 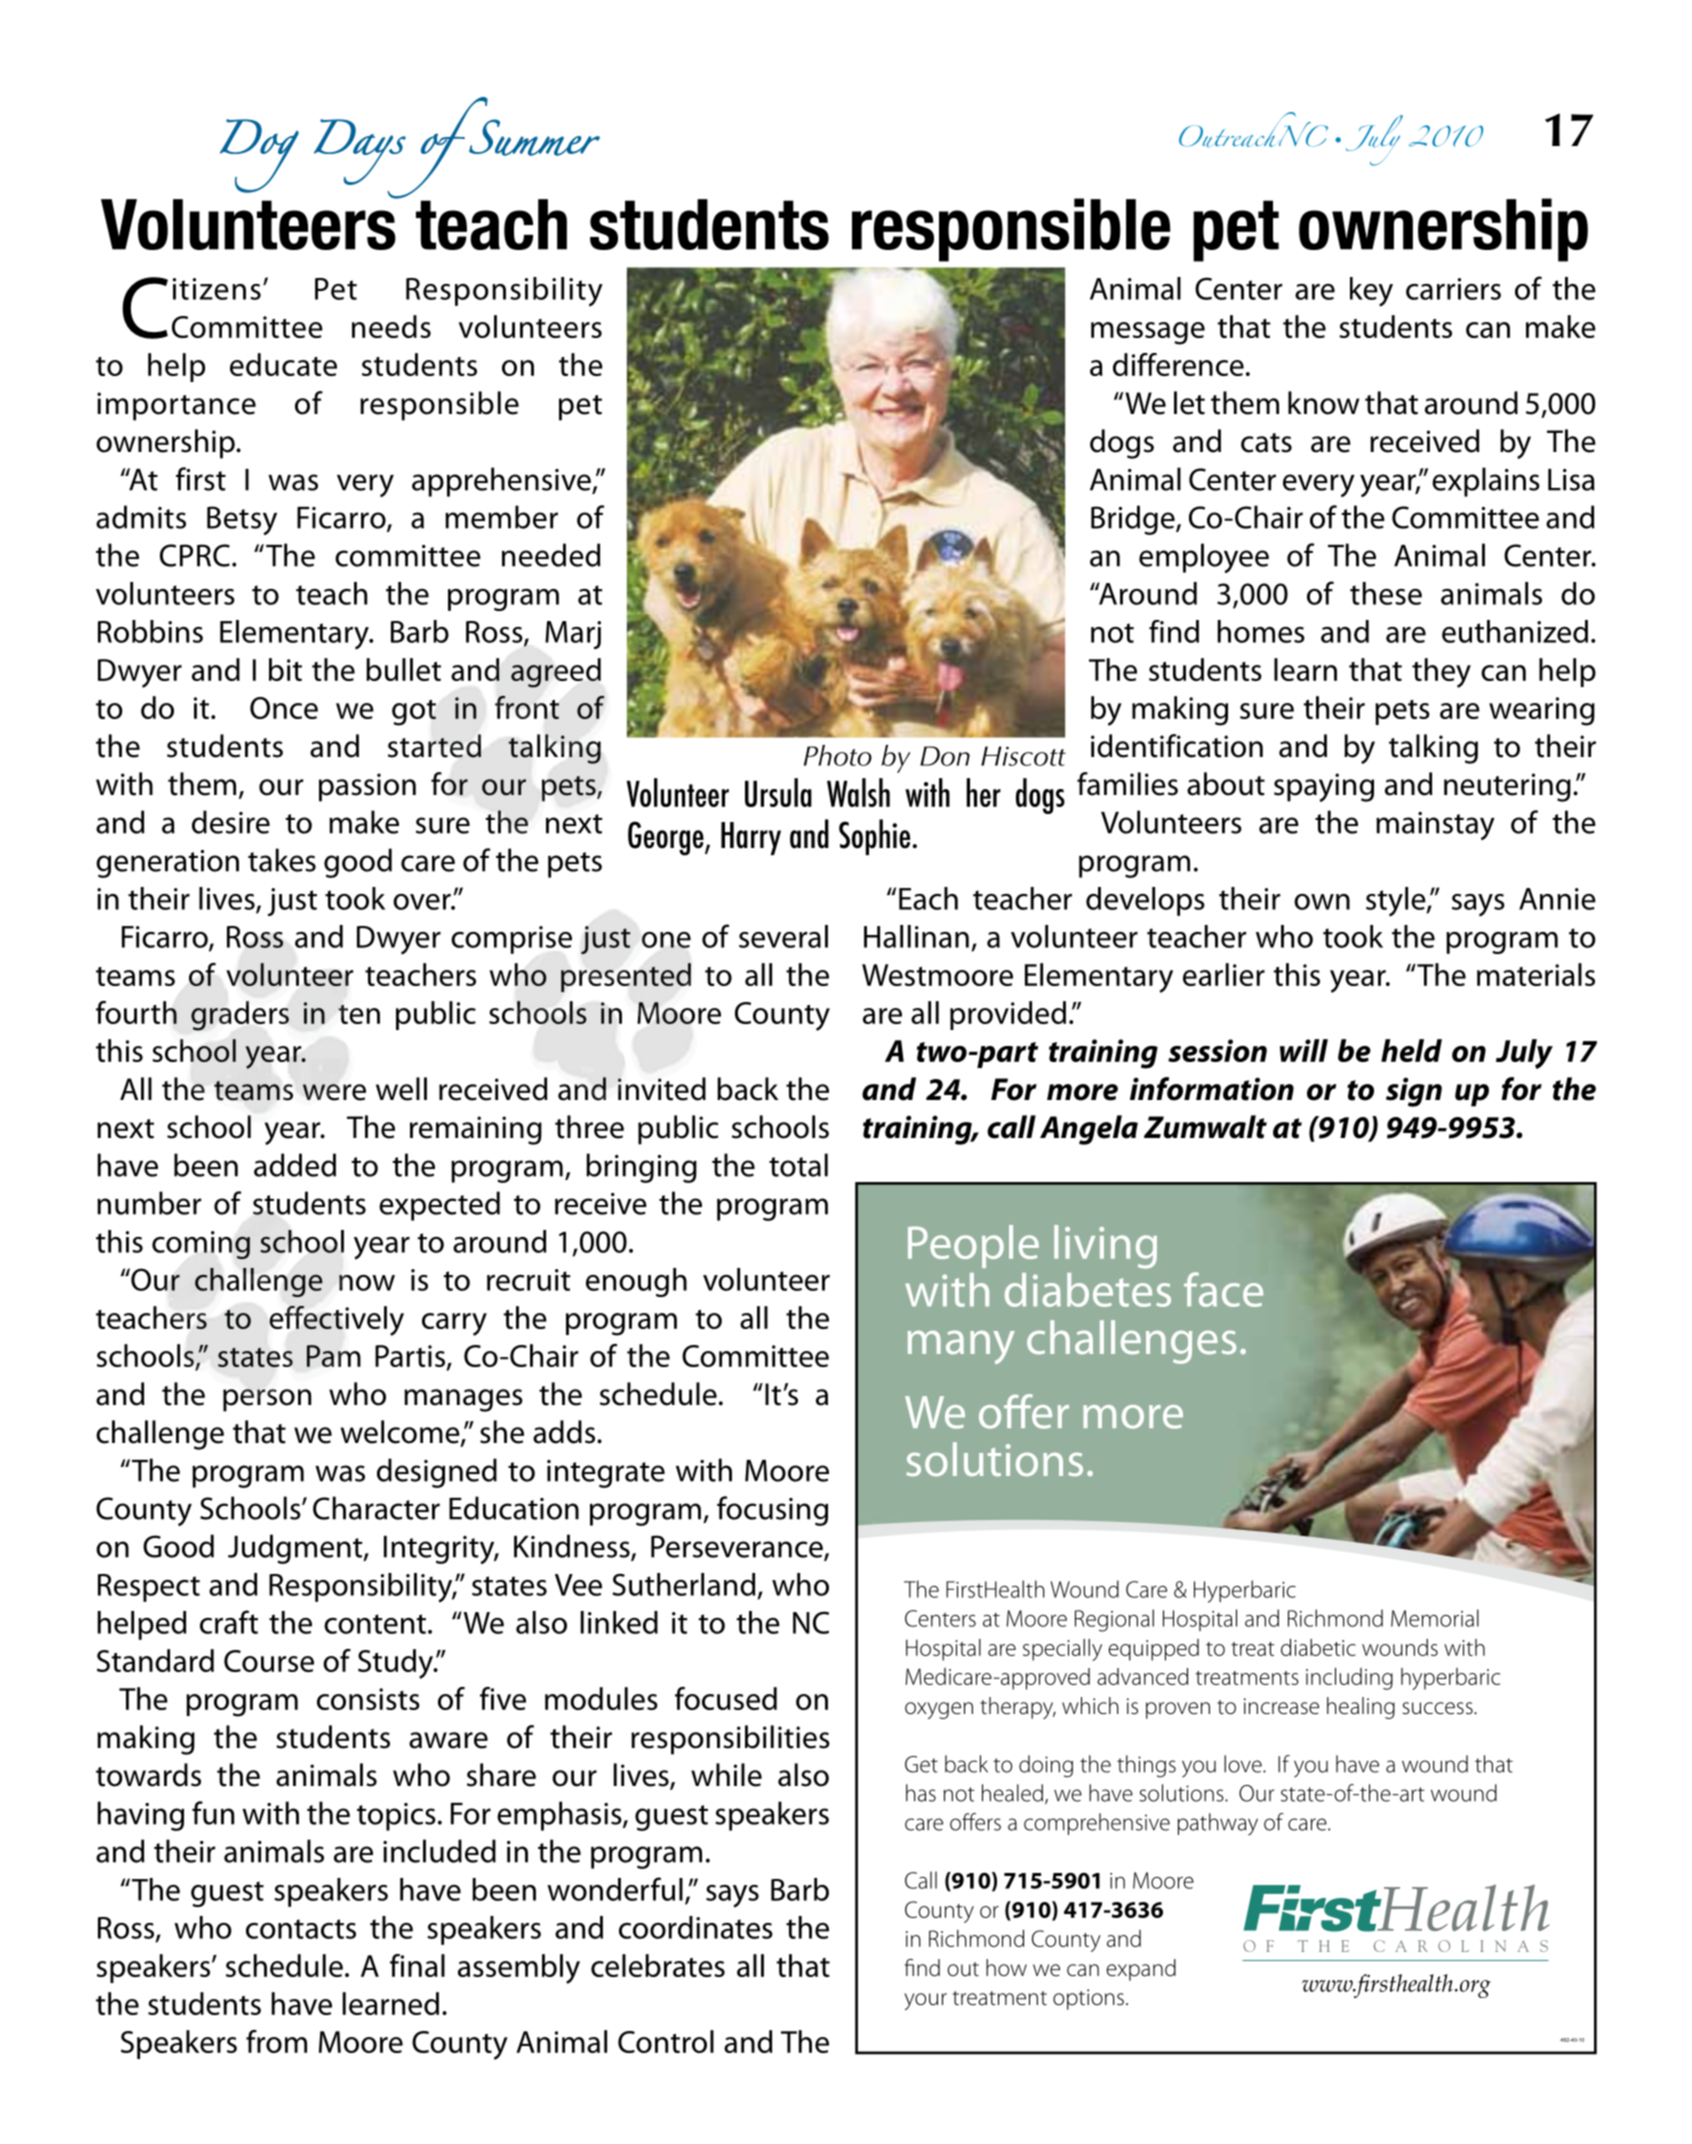 I want to click on message, so click(x=1148, y=333).
